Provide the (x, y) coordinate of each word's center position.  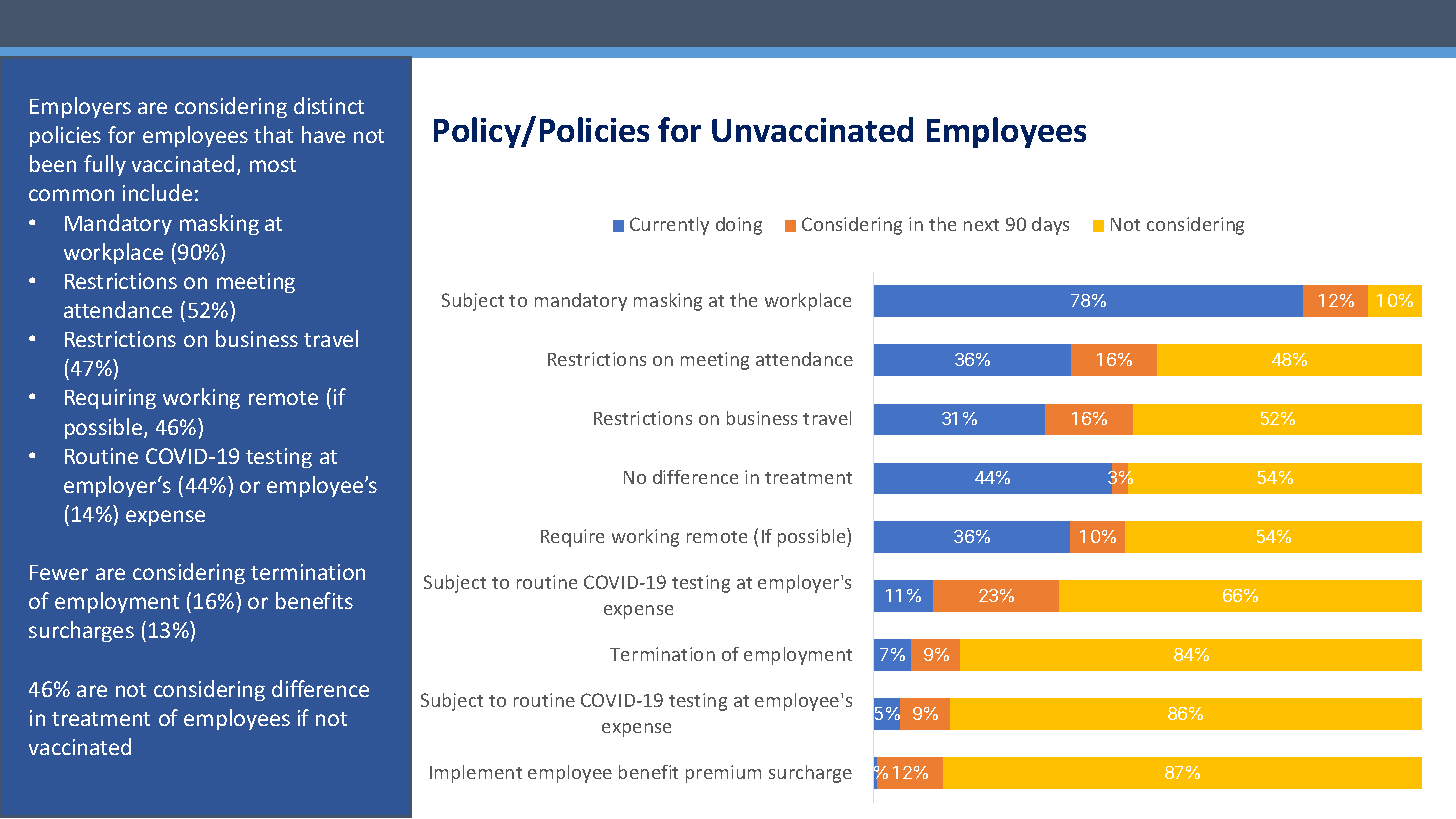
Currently (669, 226)
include (157, 192)
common (71, 195)
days (1050, 226)
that (273, 134)
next (981, 225)
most (273, 165)
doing (739, 226)
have (323, 134)
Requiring (110, 399)
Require (572, 538)
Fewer (59, 572)
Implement (476, 774)
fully (105, 165)
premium (723, 774)
